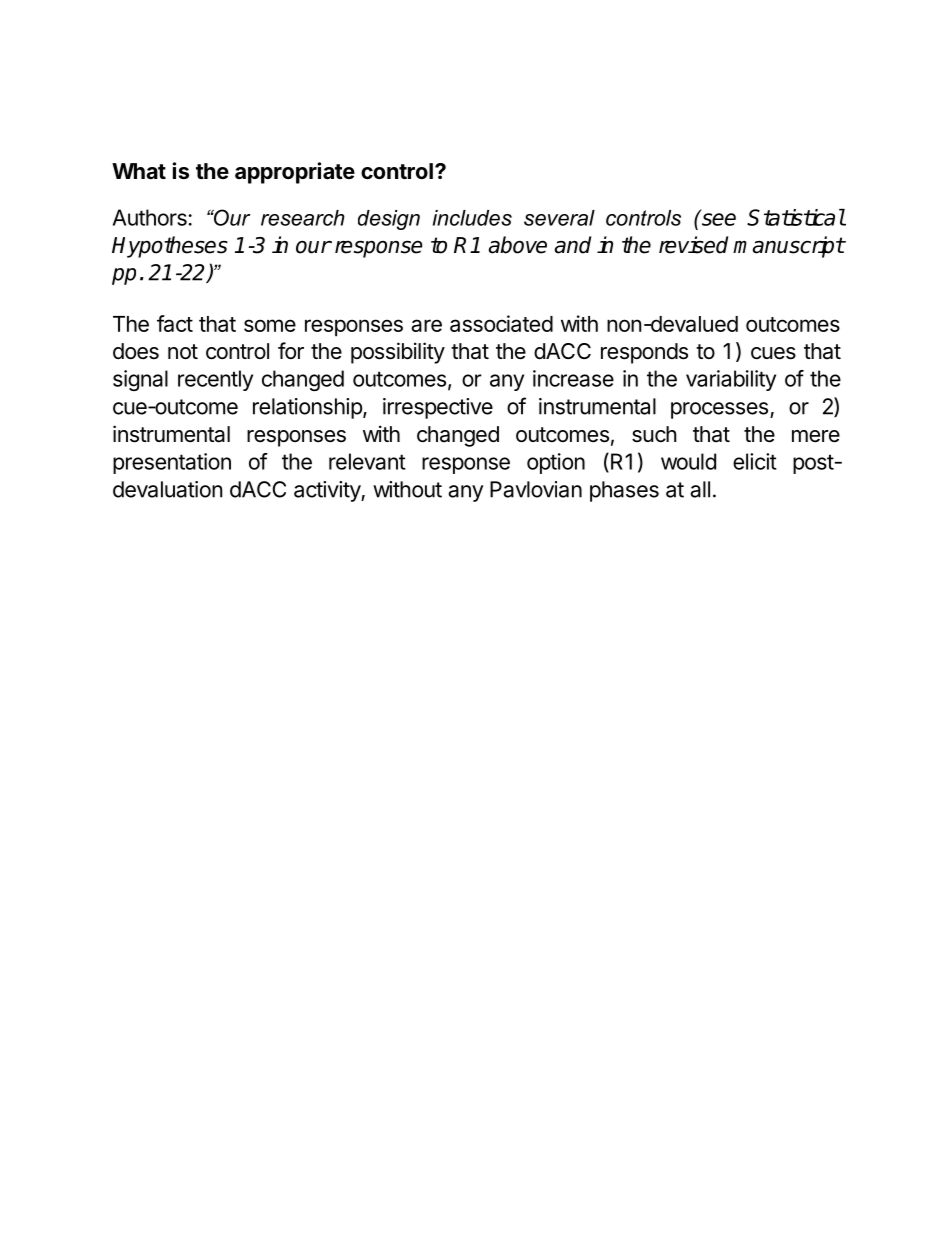  I want to click on see, so click(718, 218).
